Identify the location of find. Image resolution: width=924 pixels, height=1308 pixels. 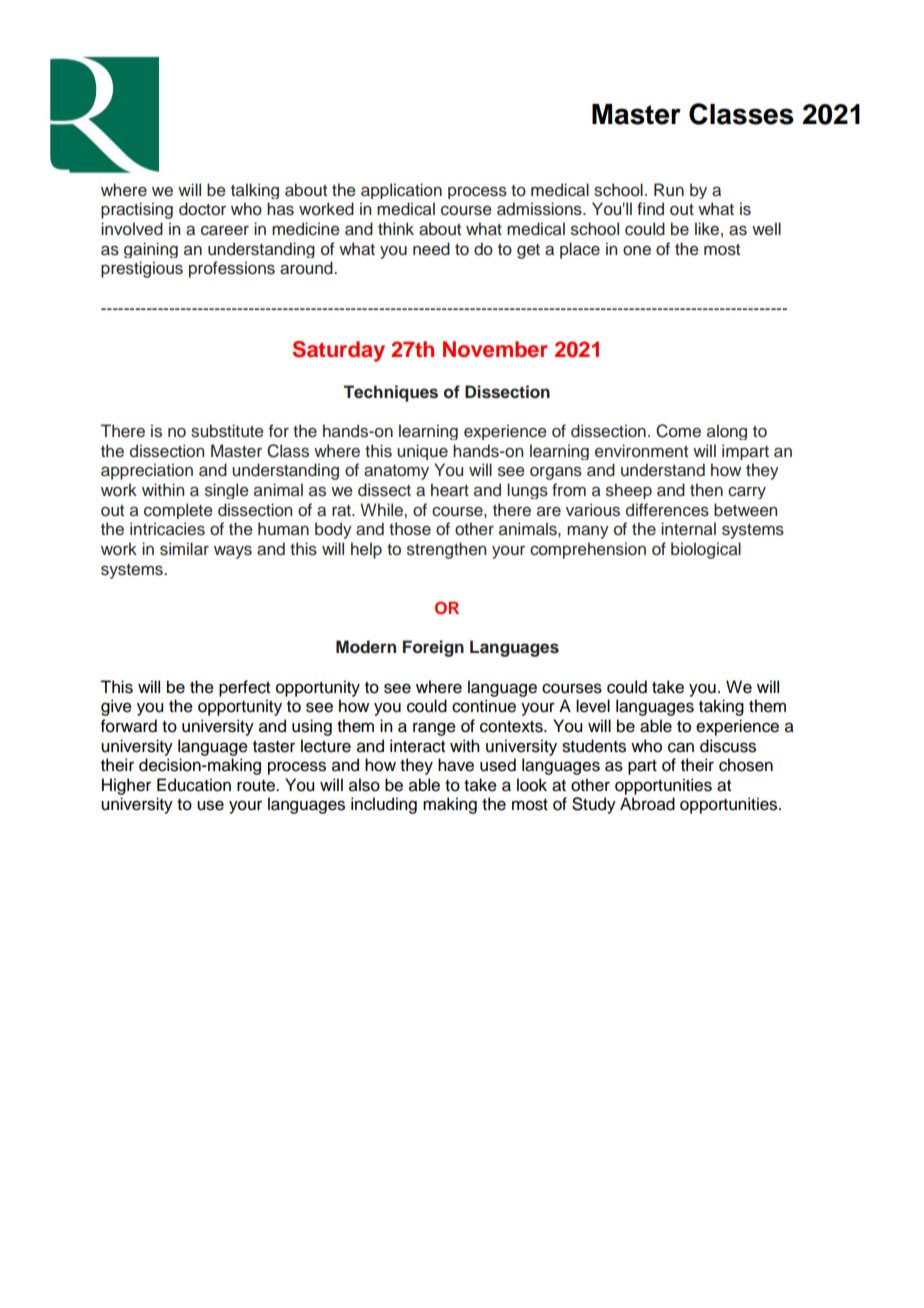
(650, 208).
